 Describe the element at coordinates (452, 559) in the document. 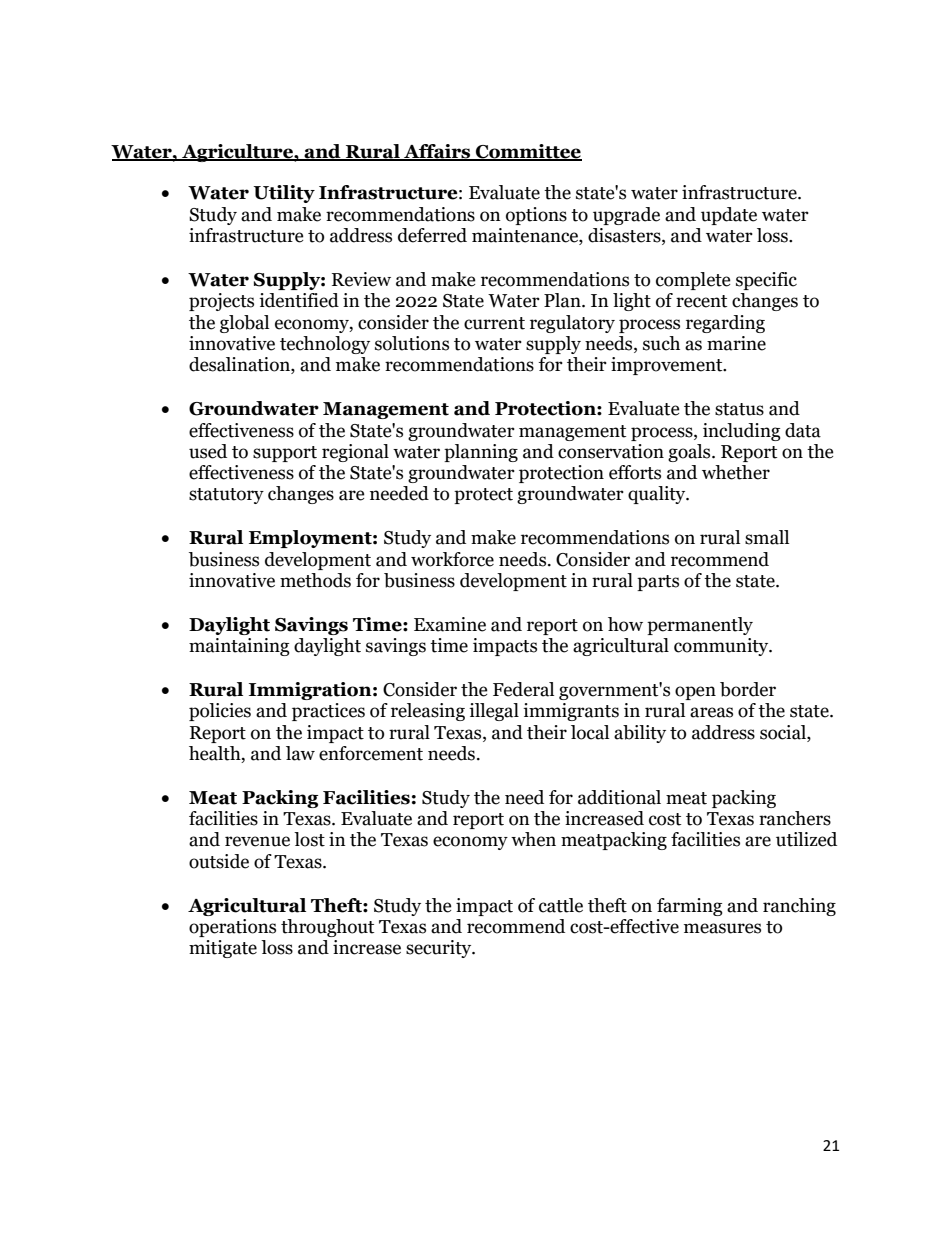

I see `workforce` at that location.
